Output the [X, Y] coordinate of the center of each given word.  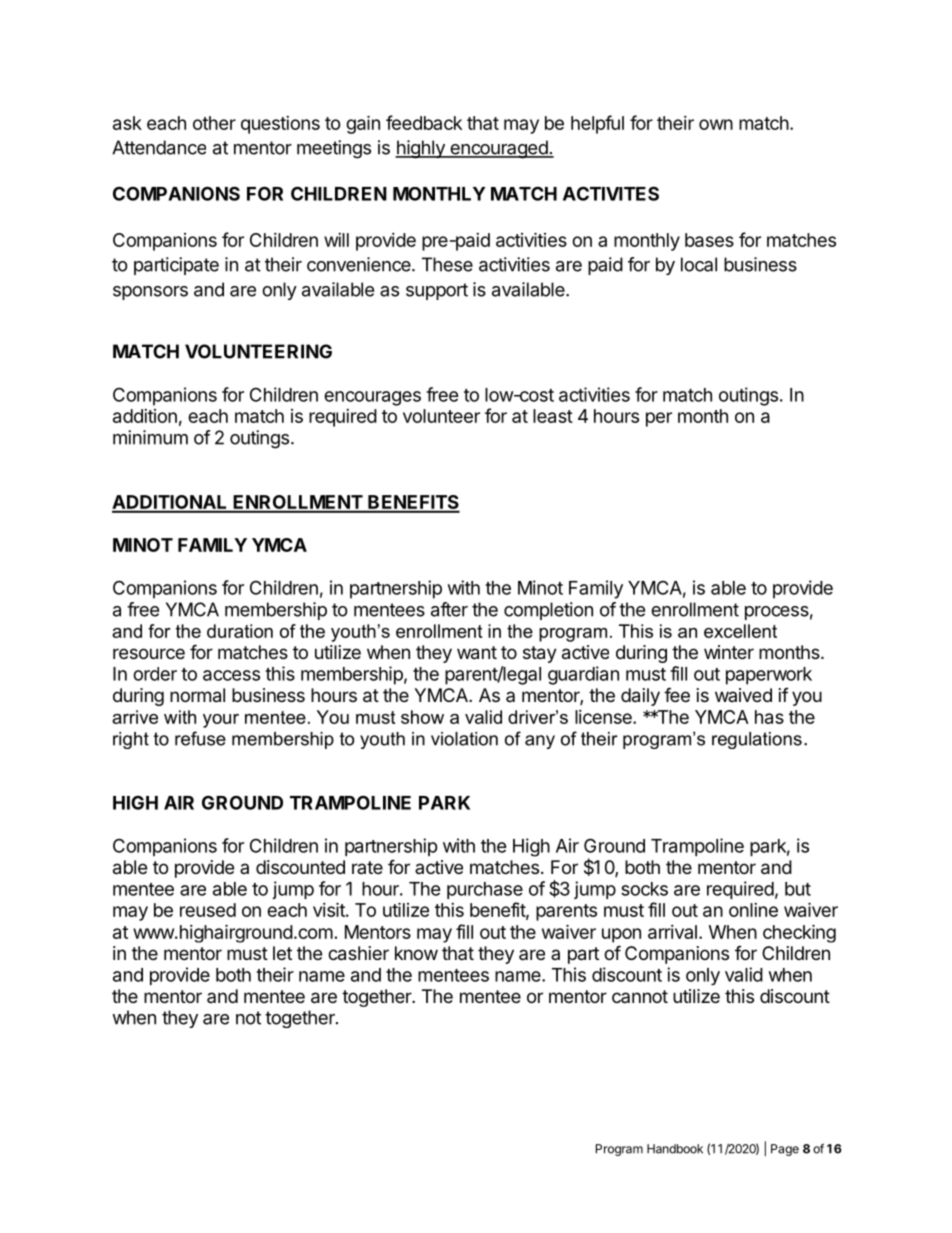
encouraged [499, 149]
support [437, 291]
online [753, 910]
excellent [740, 631]
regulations [757, 740]
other [214, 123]
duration [240, 631]
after [449, 609]
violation [464, 739]
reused [208, 910]
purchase [485, 890]
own [716, 124]
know [416, 953]
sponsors [150, 293]
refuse [200, 738]
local [699, 264]
